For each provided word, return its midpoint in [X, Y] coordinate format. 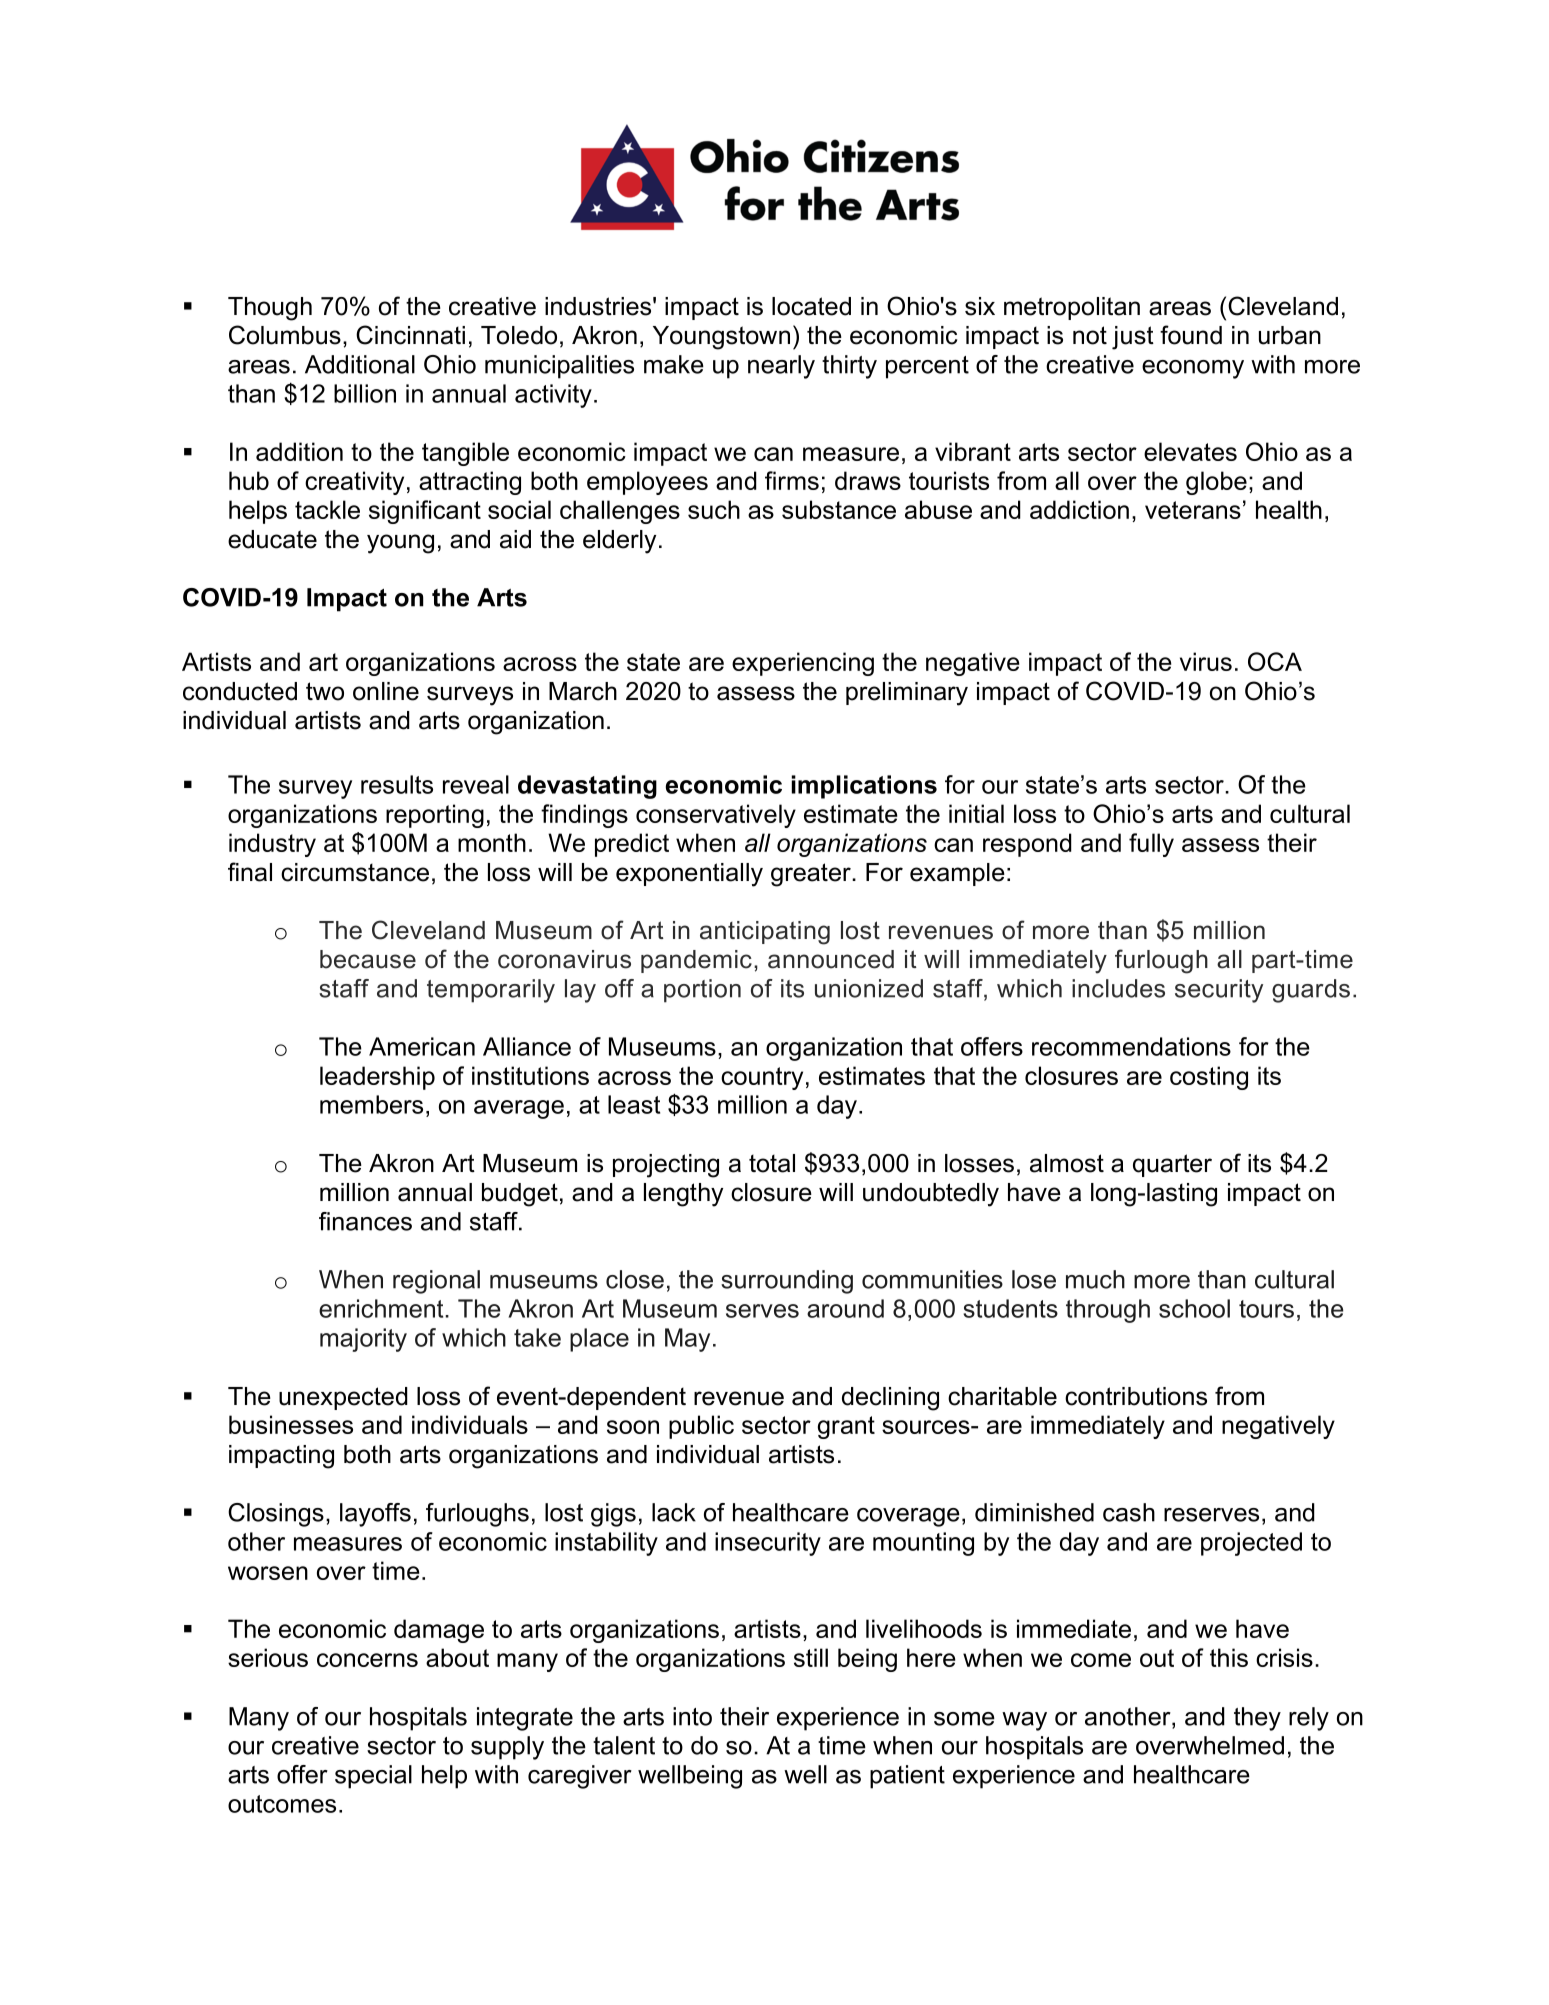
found [1191, 335]
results [397, 784]
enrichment [381, 1308]
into [692, 1716]
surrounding [787, 1282]
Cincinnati [410, 335]
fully [1151, 845]
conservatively [716, 816]
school [1194, 1308]
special [373, 1777]
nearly [781, 367]
